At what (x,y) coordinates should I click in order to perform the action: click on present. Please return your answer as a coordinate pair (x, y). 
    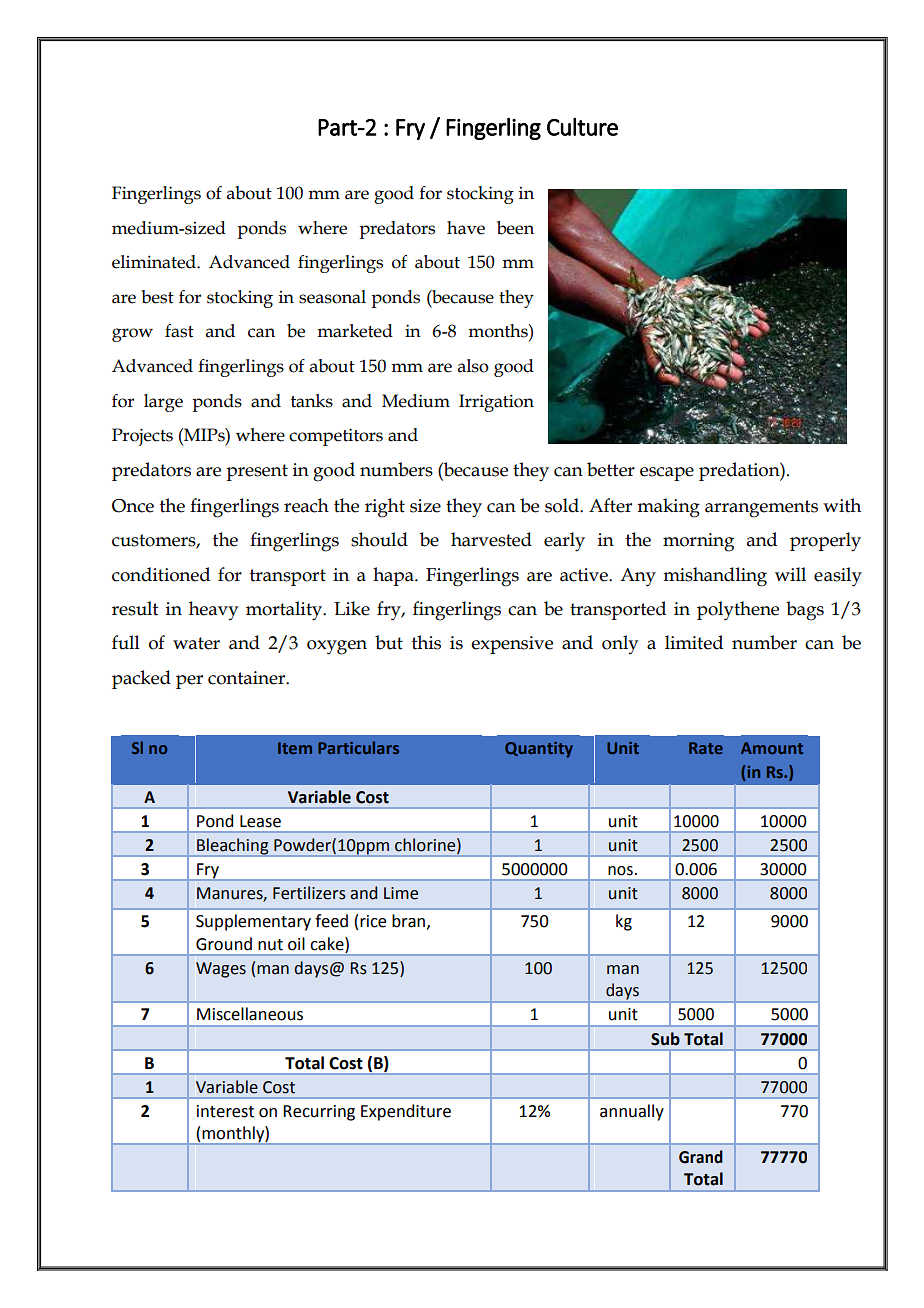
    Looking at the image, I should click on (257, 472).
